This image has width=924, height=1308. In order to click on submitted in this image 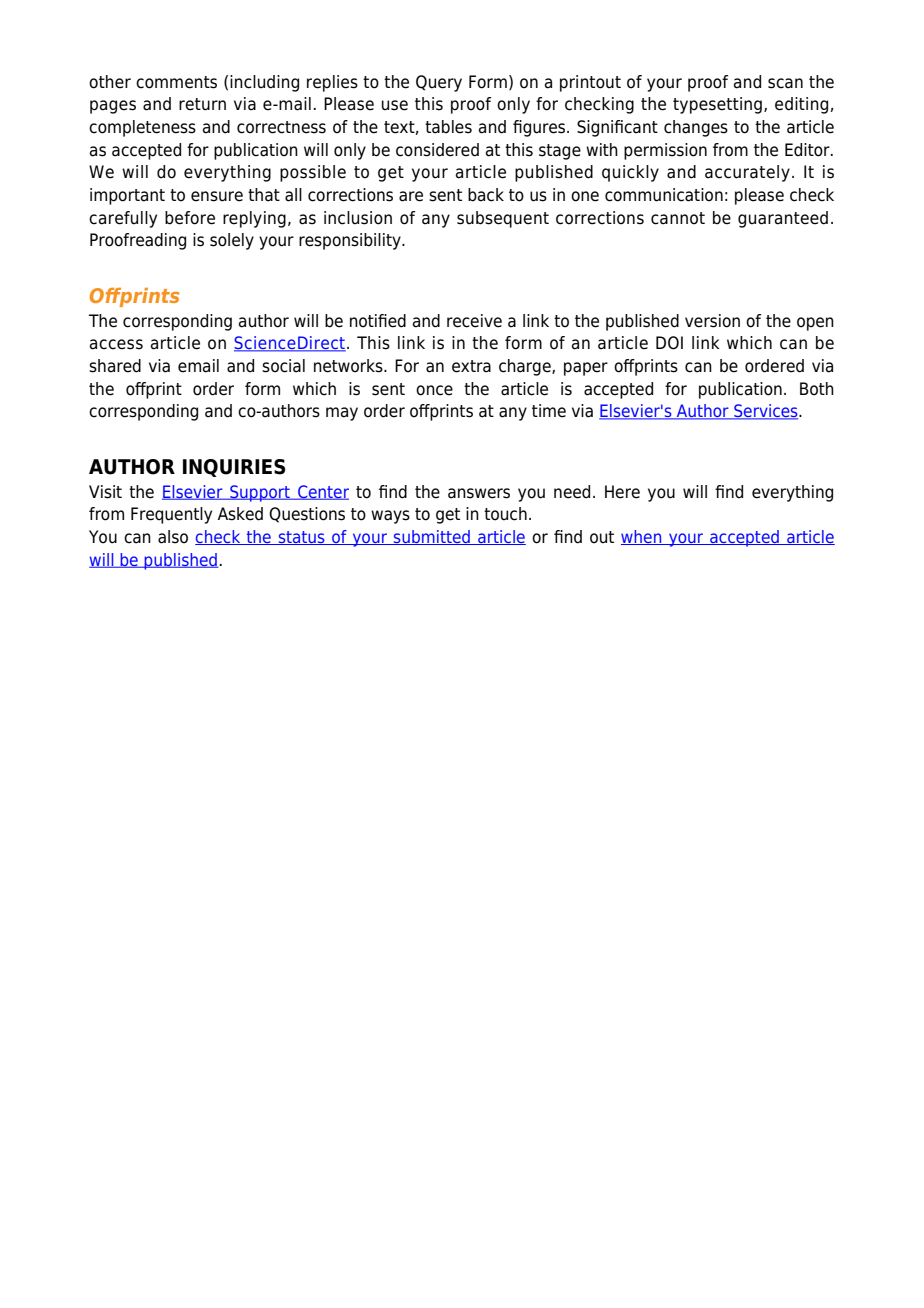, I will do `click(432, 537)`.
